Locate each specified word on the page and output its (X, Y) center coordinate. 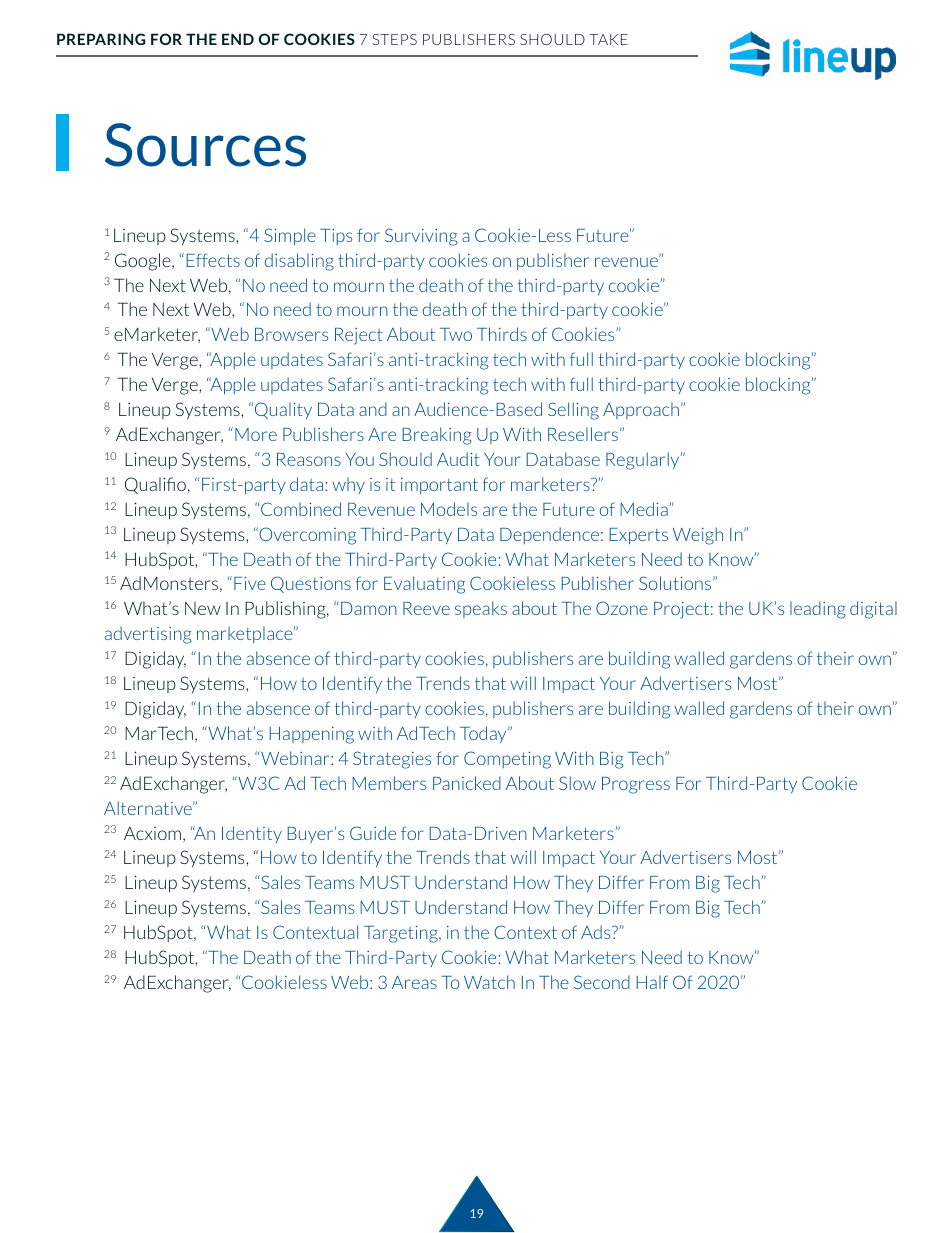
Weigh (698, 536)
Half (652, 982)
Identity (252, 834)
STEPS (394, 39)
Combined (300, 509)
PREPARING (101, 39)
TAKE (608, 39)
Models (449, 509)
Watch (489, 982)
